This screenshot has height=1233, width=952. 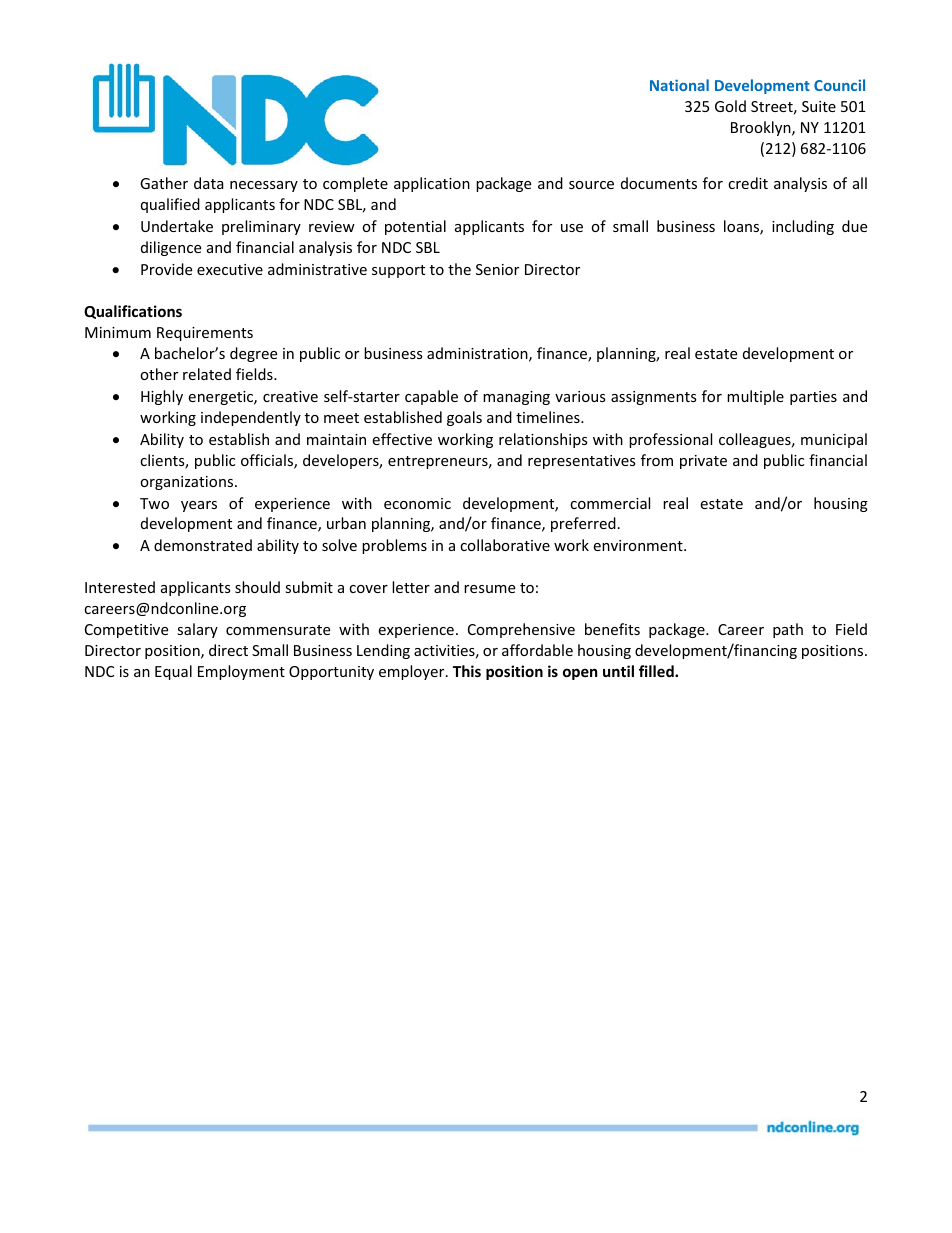 I want to click on years, so click(x=199, y=506).
